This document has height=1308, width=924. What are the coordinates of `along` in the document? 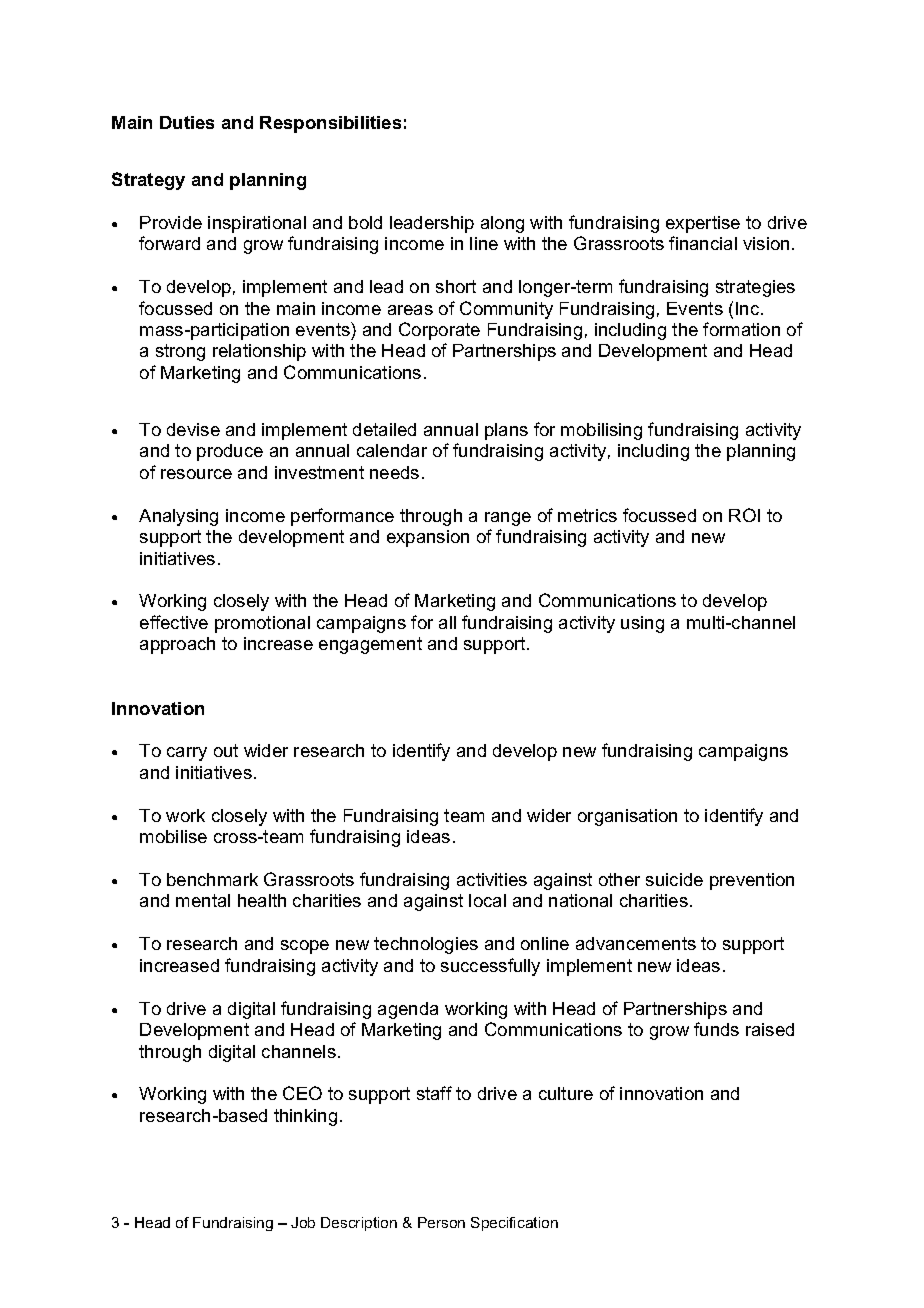 It's located at (502, 224).
